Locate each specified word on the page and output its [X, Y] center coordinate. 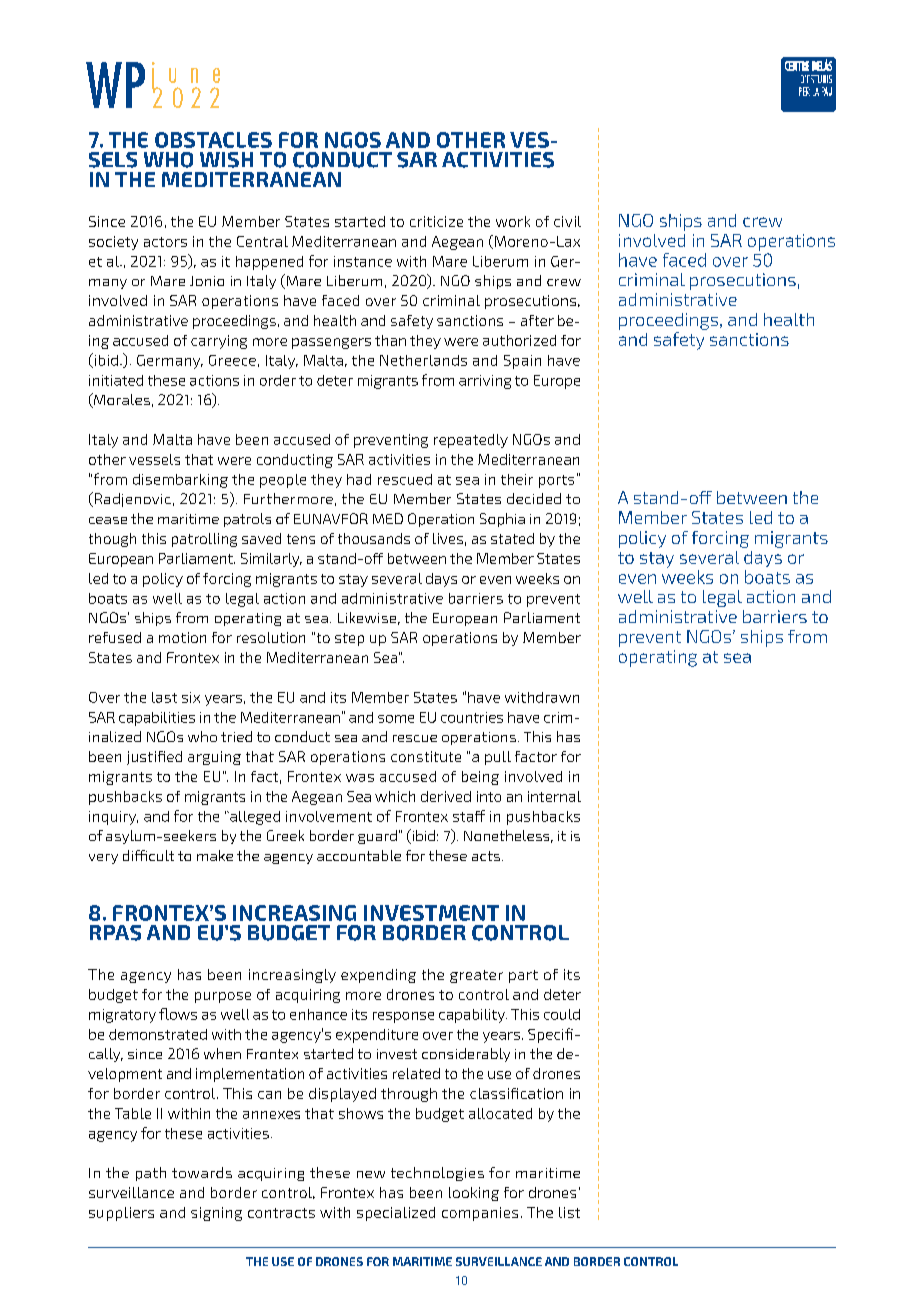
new [371, 1174]
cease [108, 520]
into [489, 796]
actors [165, 242]
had [359, 479]
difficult [148, 855]
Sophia [502, 520]
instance [363, 261]
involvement [329, 816]
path [151, 1174]
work [513, 221]
